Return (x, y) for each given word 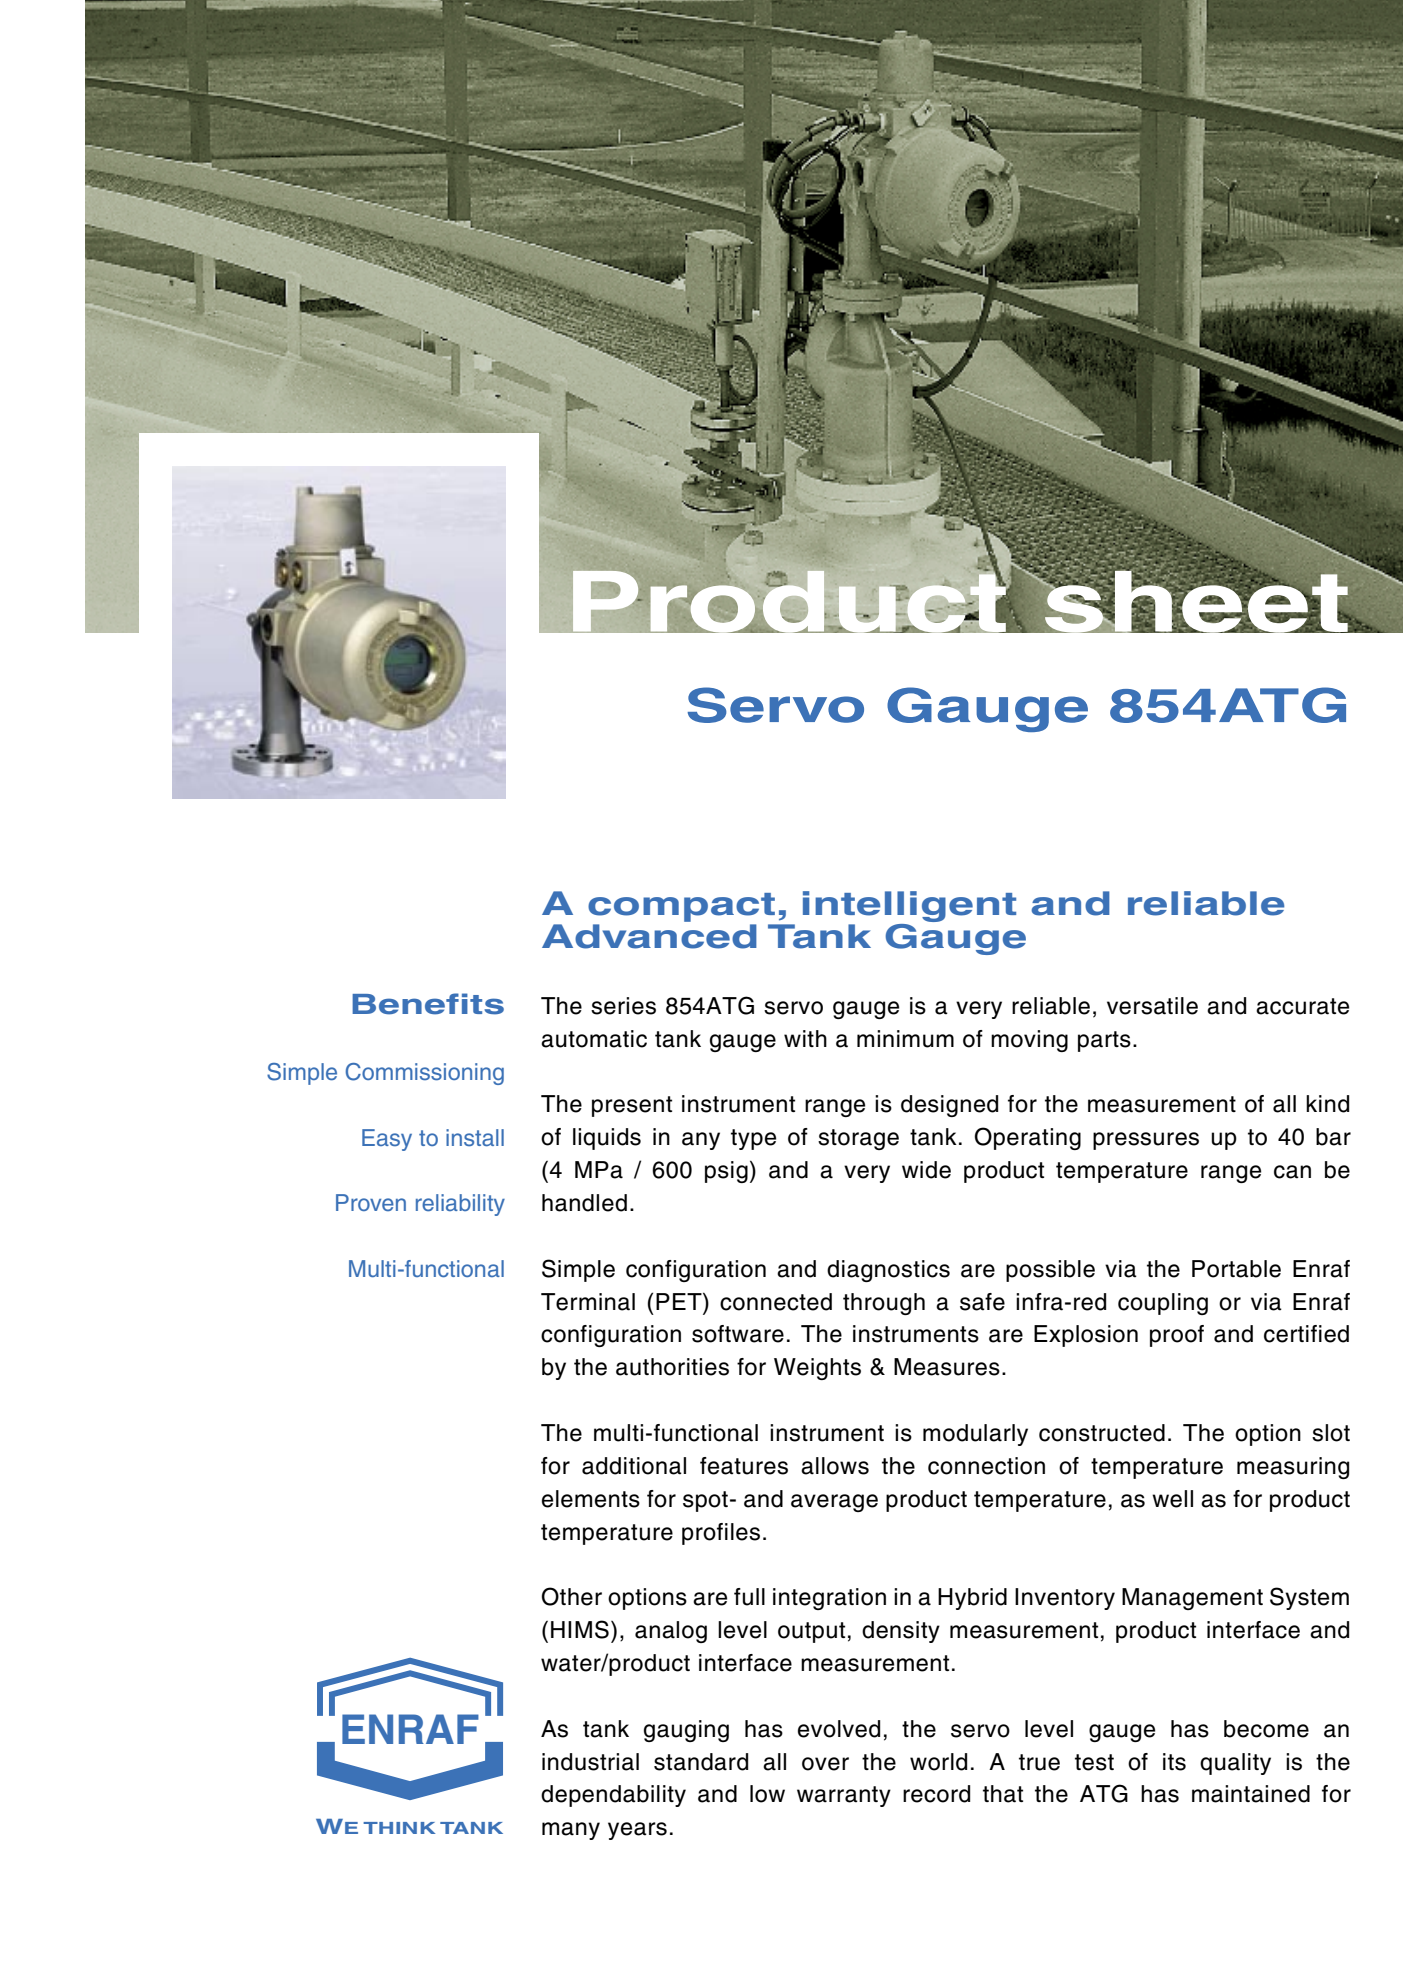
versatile (1152, 1006)
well (1172, 1499)
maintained (1251, 1794)
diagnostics (888, 1271)
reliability (460, 1205)
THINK (399, 1828)
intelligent (909, 908)
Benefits (428, 1004)
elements (591, 1499)
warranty (844, 1796)
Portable (1236, 1269)
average (834, 1503)
